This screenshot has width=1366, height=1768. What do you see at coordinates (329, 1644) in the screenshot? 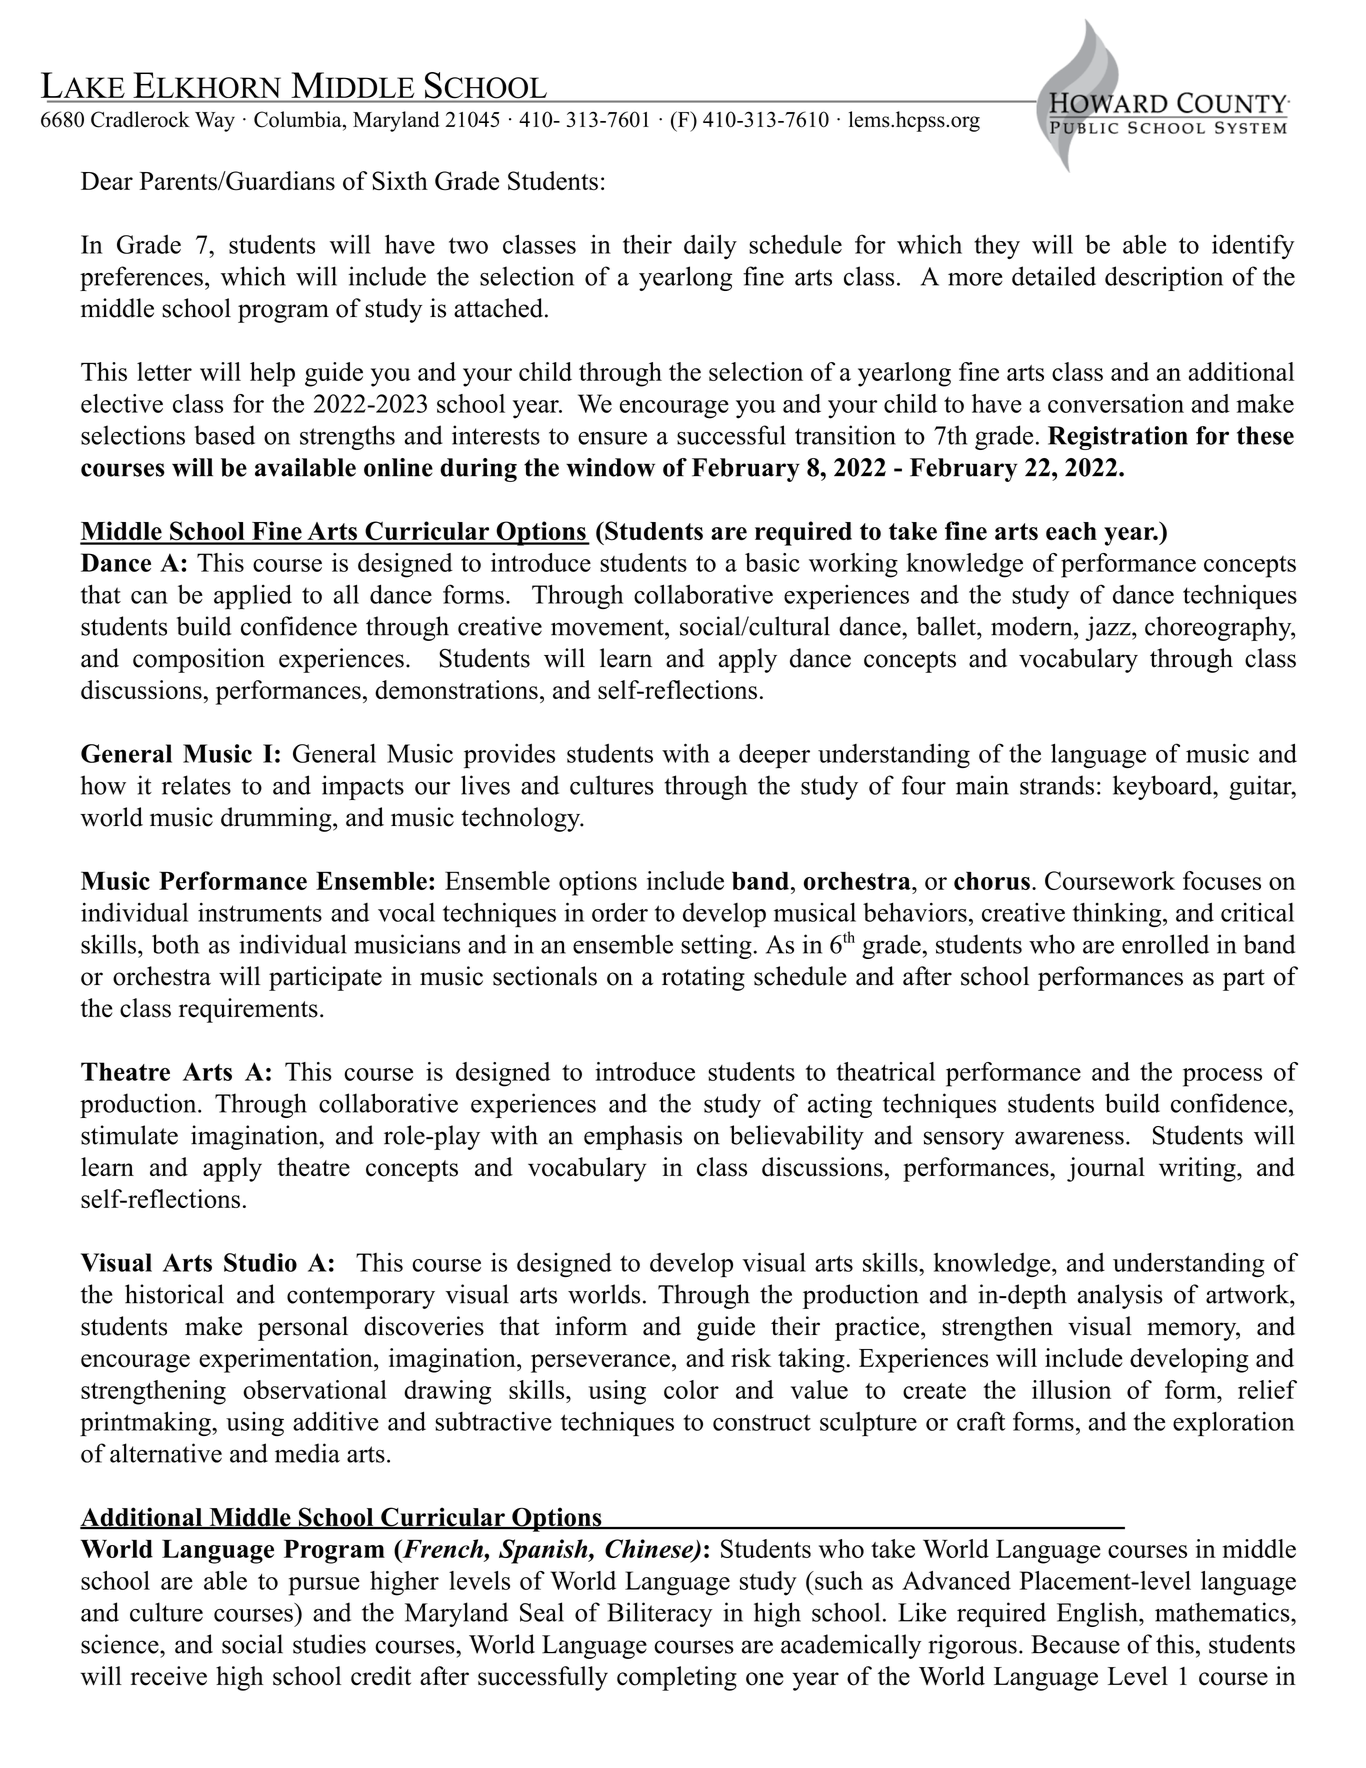
I see `studies` at bounding box center [329, 1644].
